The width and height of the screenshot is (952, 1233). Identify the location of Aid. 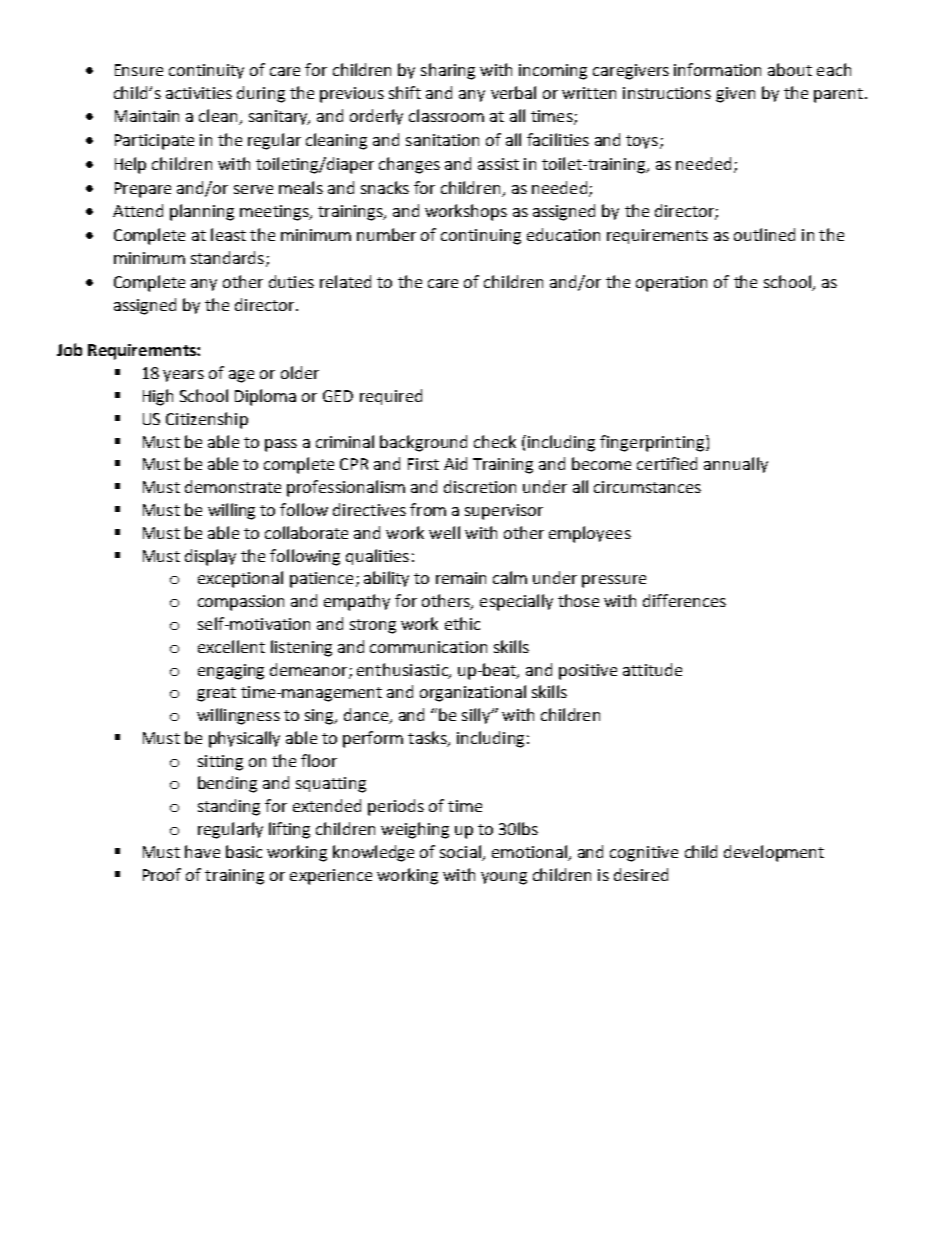
(455, 463).
